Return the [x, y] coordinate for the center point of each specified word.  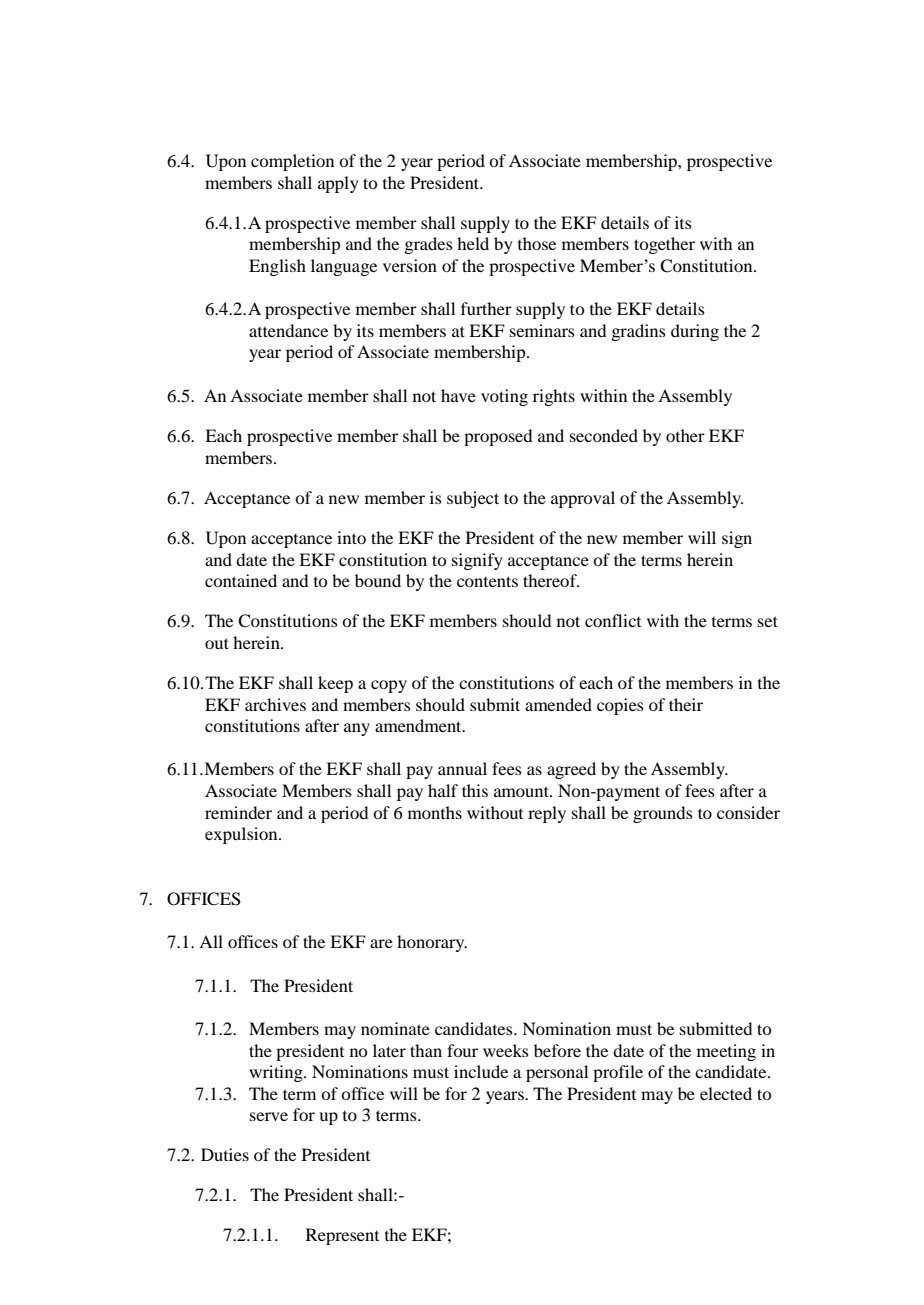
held [473, 243]
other [685, 435]
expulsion [242, 835]
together [664, 245]
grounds [663, 814]
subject [473, 499]
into [351, 537]
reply [547, 814]
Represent [342, 1236]
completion [292, 162]
